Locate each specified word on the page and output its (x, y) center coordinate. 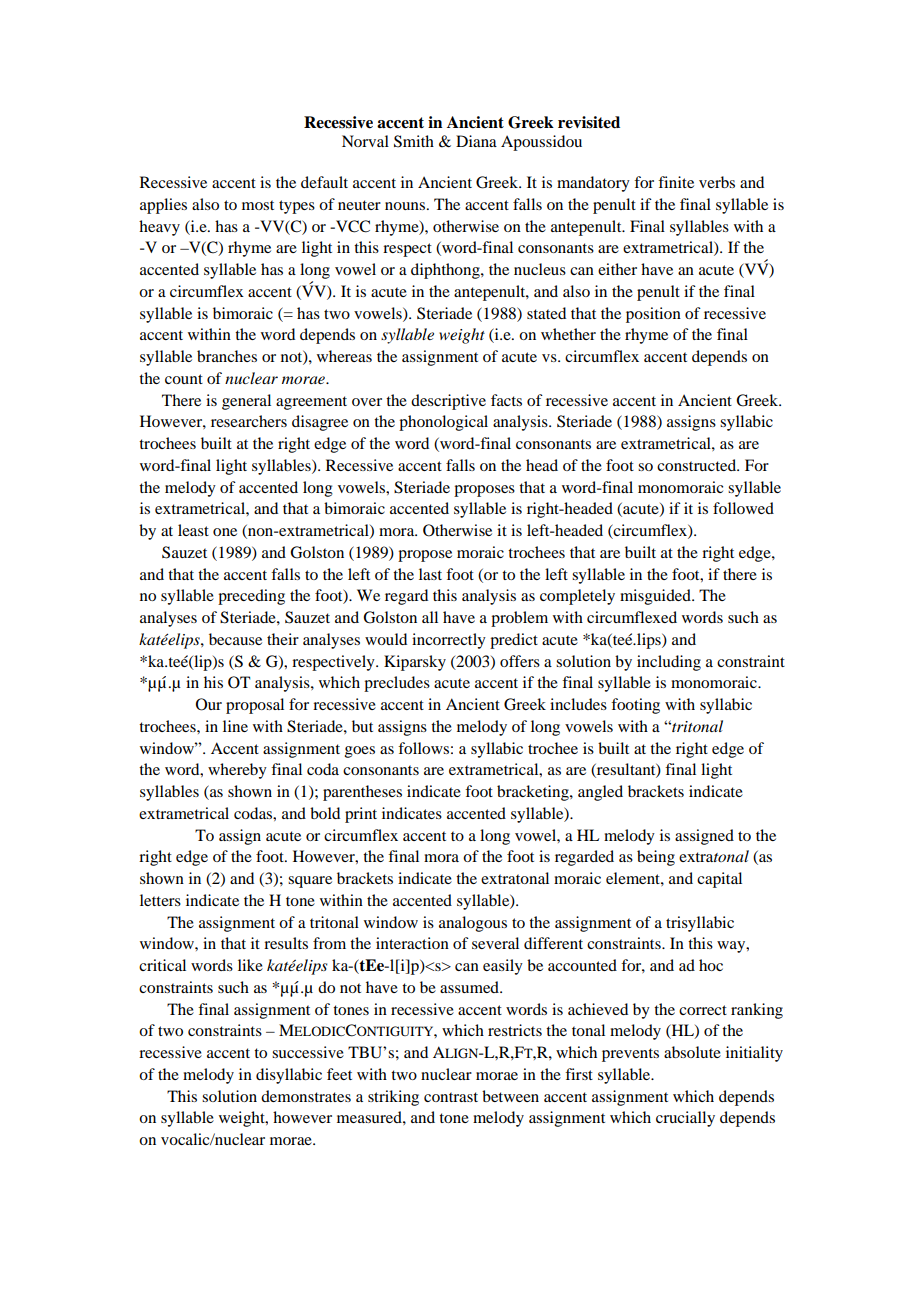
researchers (249, 421)
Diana (476, 141)
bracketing (534, 793)
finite (676, 182)
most (258, 205)
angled (600, 793)
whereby (237, 771)
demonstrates (306, 1096)
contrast (451, 1097)
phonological (443, 423)
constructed (698, 465)
